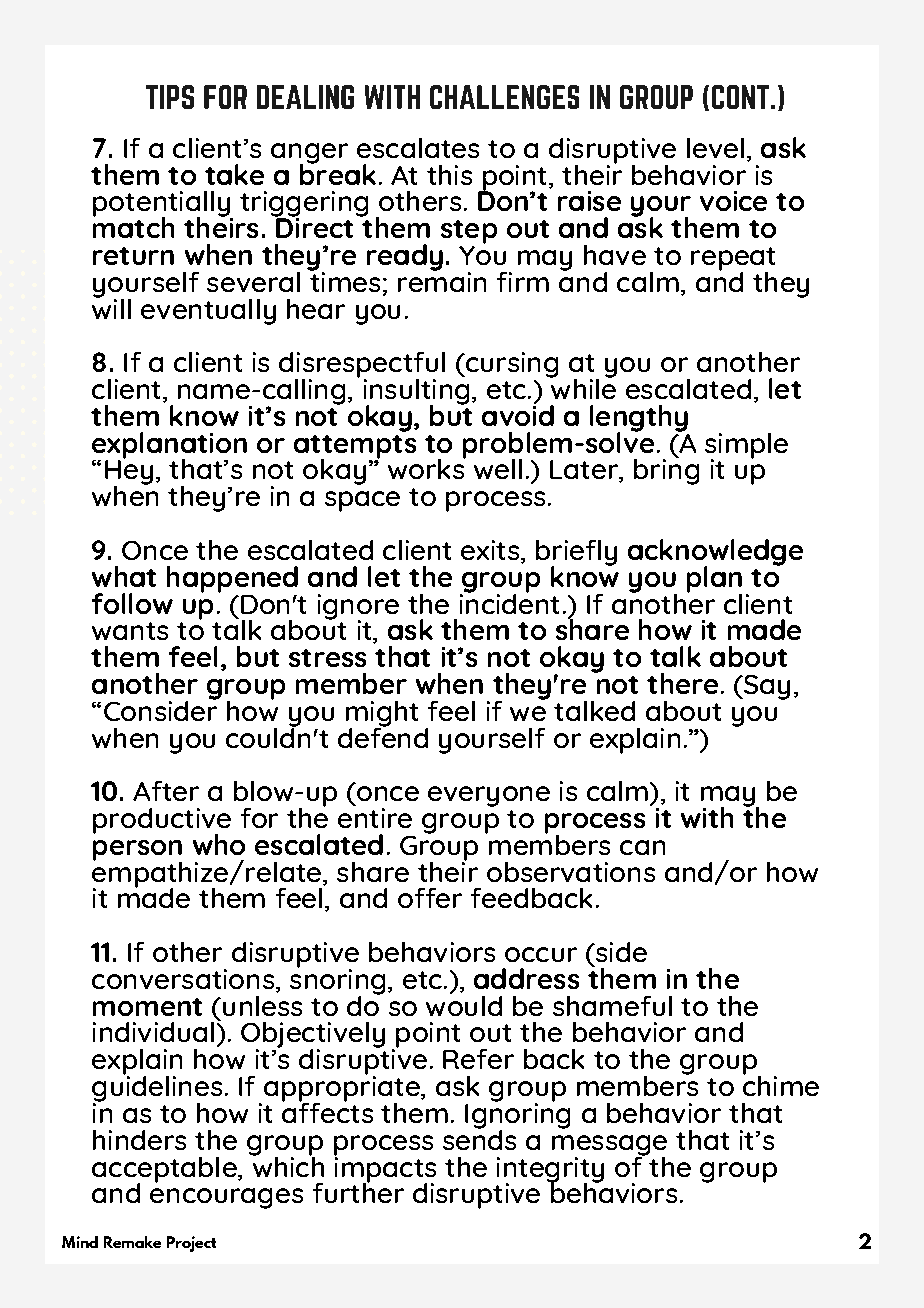 Image resolution: width=924 pixels, height=1308 pixels. I want to click on message, so click(609, 1146).
